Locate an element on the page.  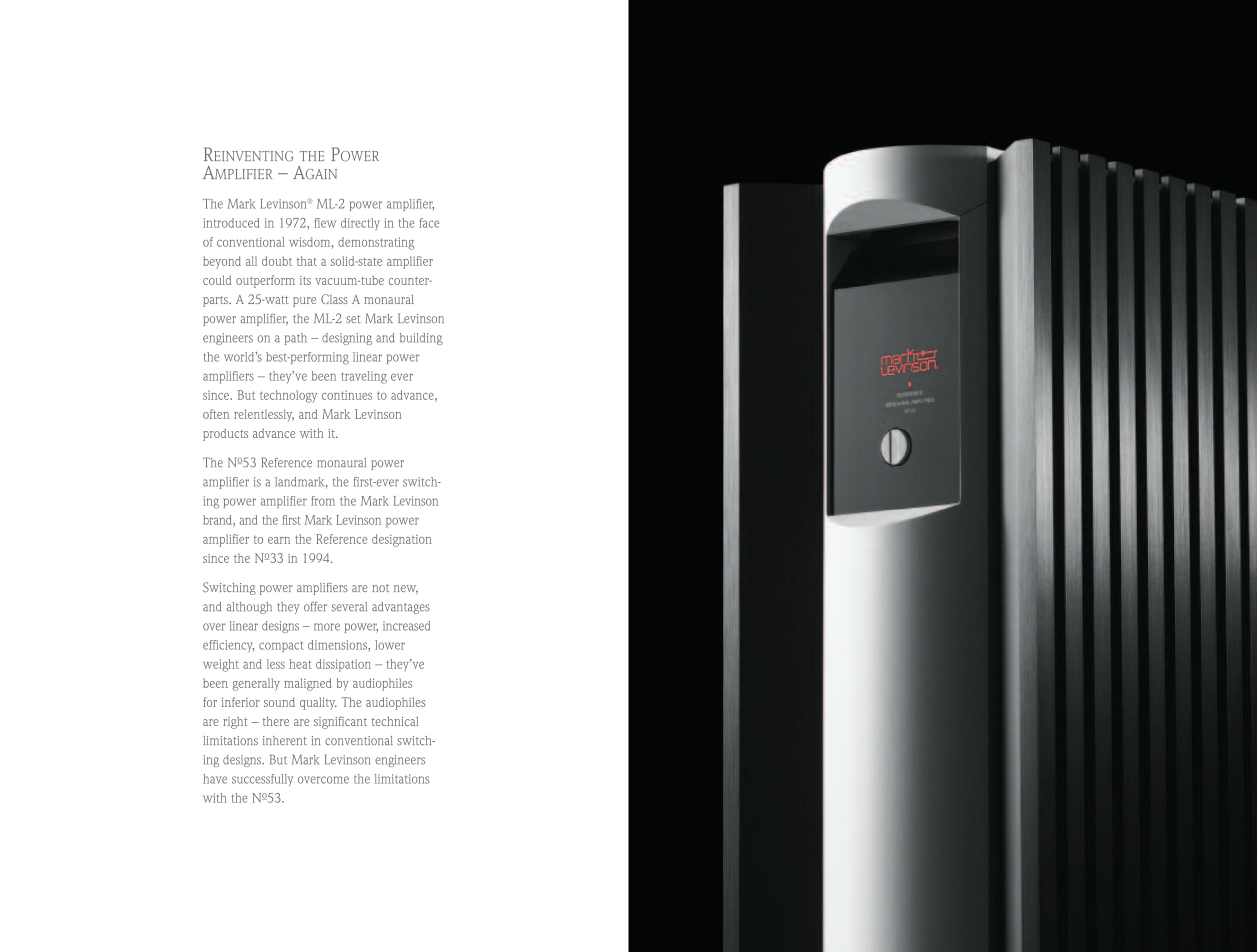
flew is located at coordinates (325, 223).
